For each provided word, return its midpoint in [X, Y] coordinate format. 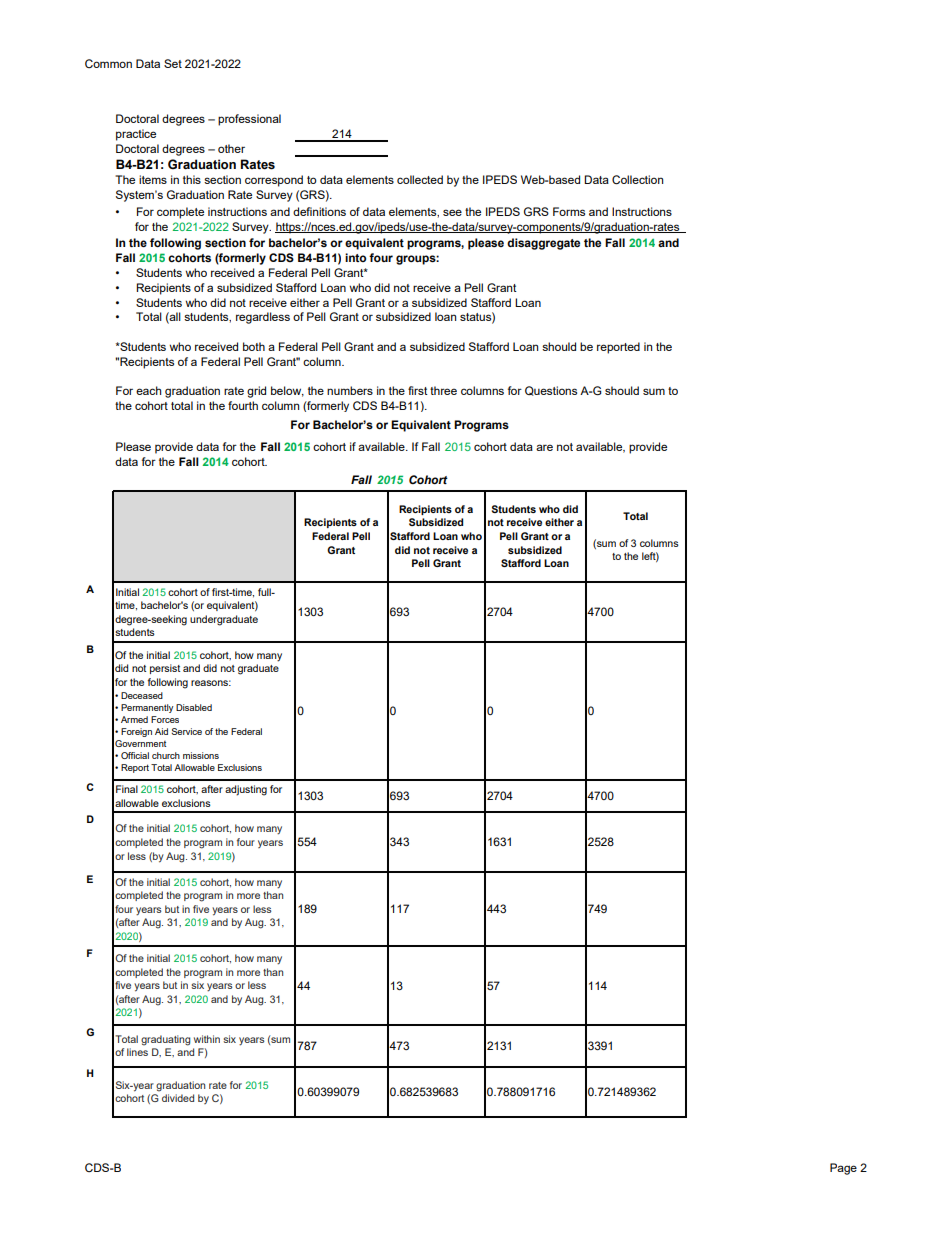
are [544, 447]
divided [178, 1098]
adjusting [246, 790]
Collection [637, 180]
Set [173, 63]
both [254, 346]
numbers [350, 390]
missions [201, 755]
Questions [551, 391]
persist [165, 669]
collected [420, 179]
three [443, 390]
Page [843, 1169]
